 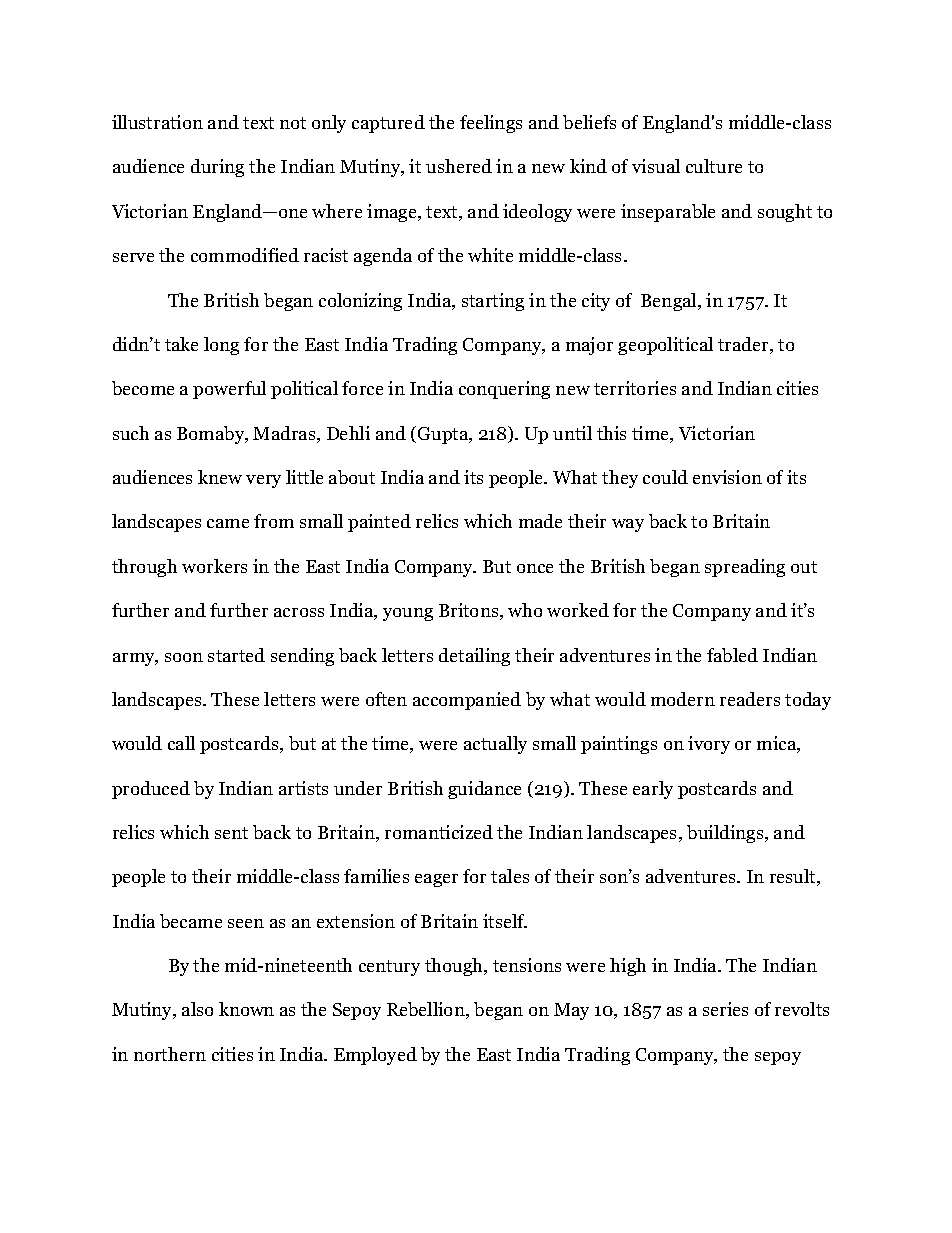 I want to click on powerful, so click(x=229, y=390).
